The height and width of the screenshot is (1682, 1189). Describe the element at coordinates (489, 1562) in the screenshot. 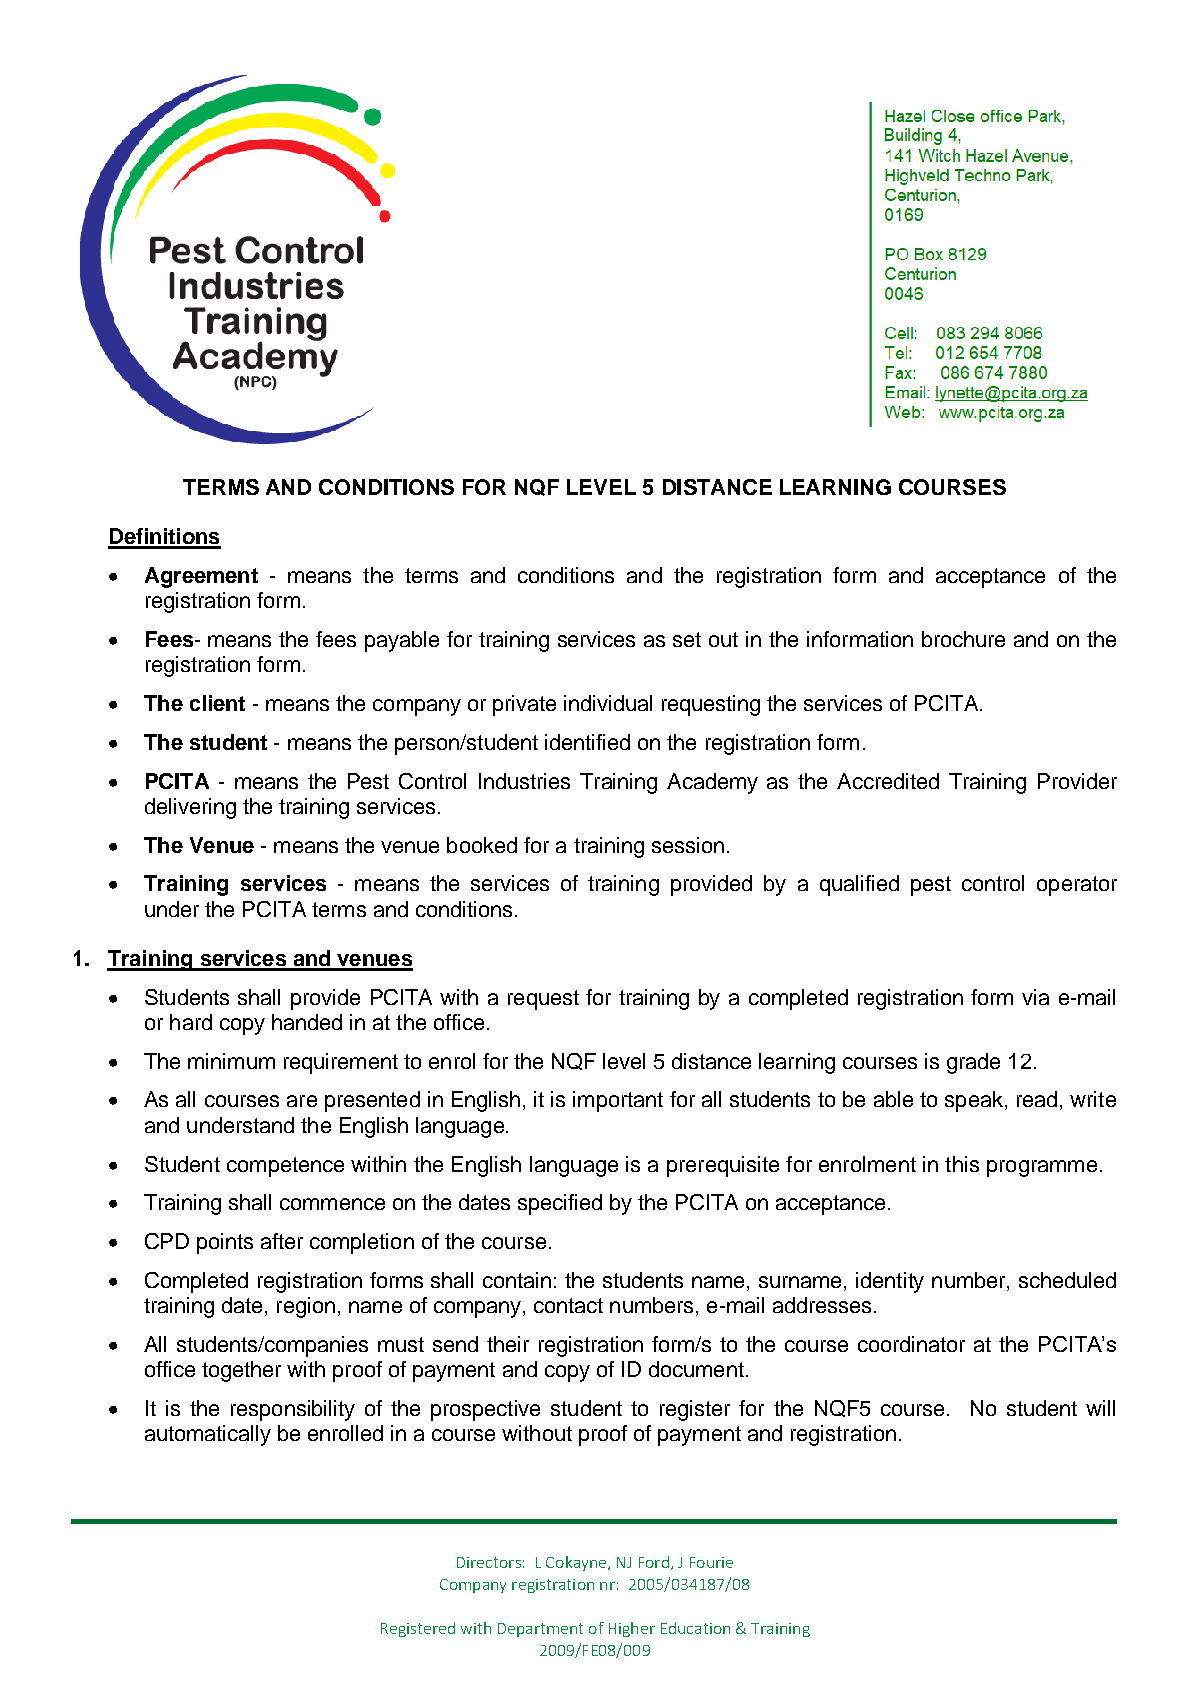

I see `Directors` at that location.
